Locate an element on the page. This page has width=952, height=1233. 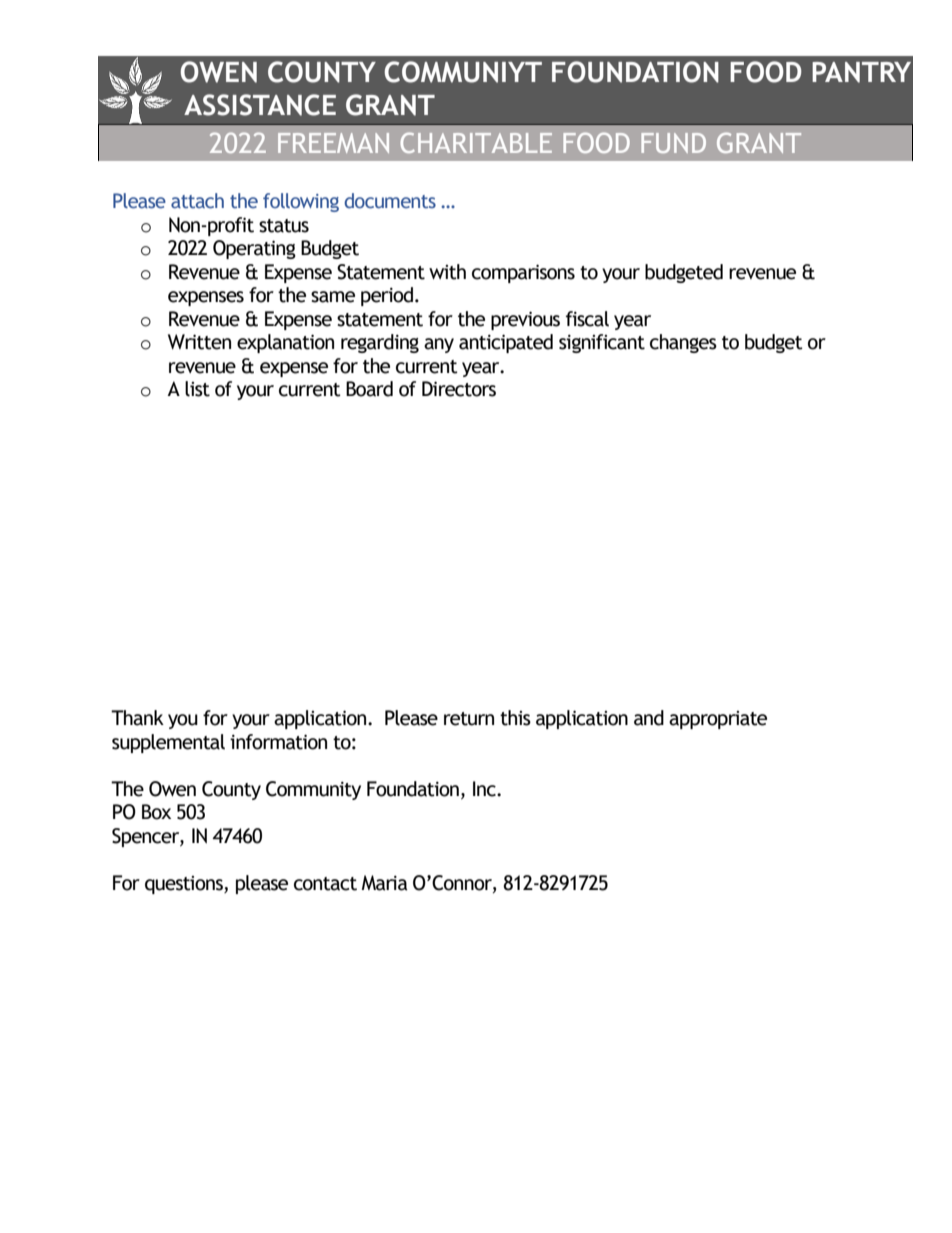
and is located at coordinates (649, 718).
